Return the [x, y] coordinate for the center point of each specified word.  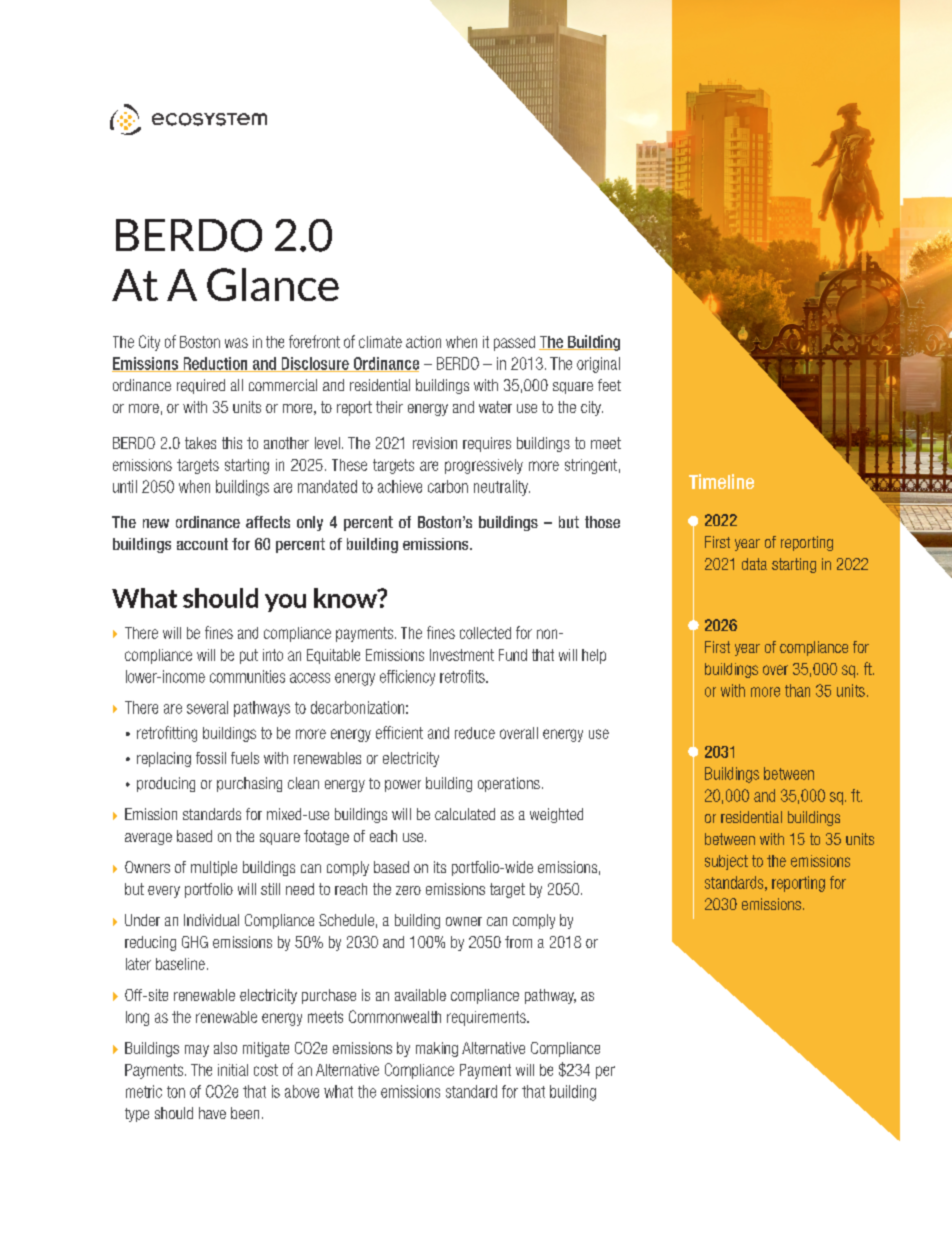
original [598, 365]
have [212, 1113]
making [437, 1049]
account [202, 544]
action [423, 342]
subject [726, 862]
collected [485, 633]
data [754, 564]
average [148, 839]
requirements [487, 1018]
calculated [465, 814]
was [236, 343]
